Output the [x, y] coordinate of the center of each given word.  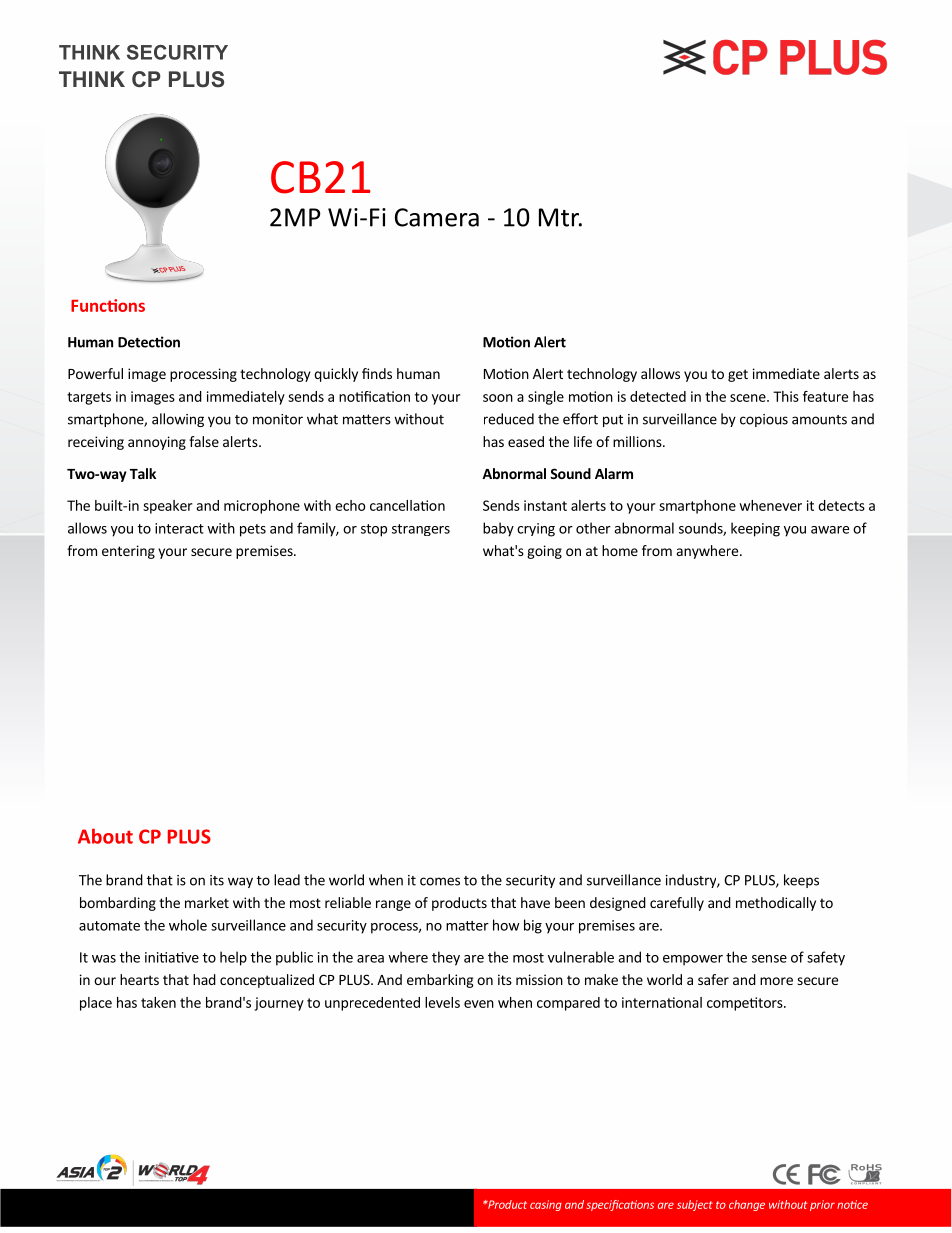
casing [546, 1205]
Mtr [560, 217]
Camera [437, 217]
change [747, 1205]
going [544, 552]
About [105, 836]
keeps [801, 881]
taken [158, 1002]
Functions [108, 305]
